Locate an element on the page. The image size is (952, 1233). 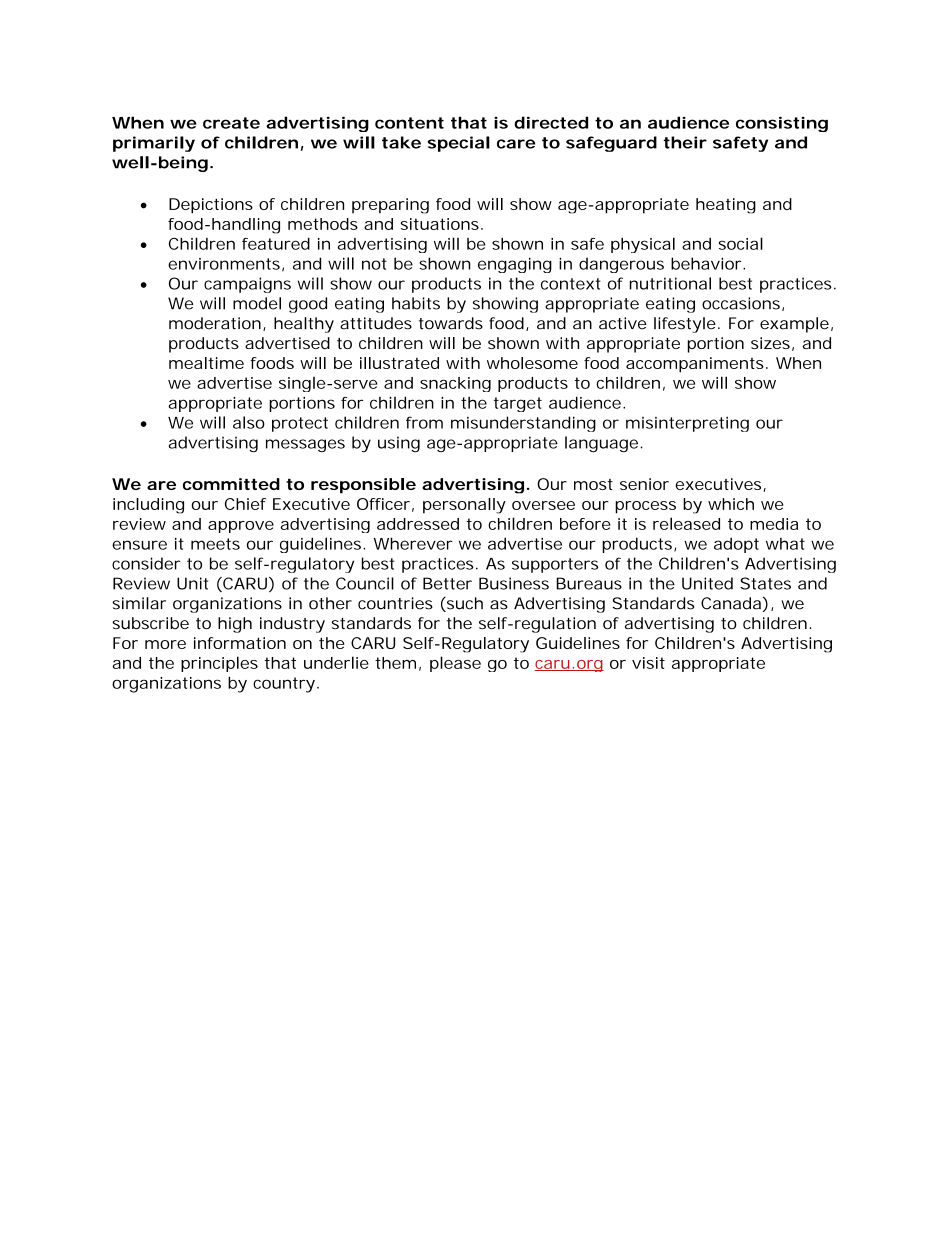
misinterpreting is located at coordinates (687, 424).
